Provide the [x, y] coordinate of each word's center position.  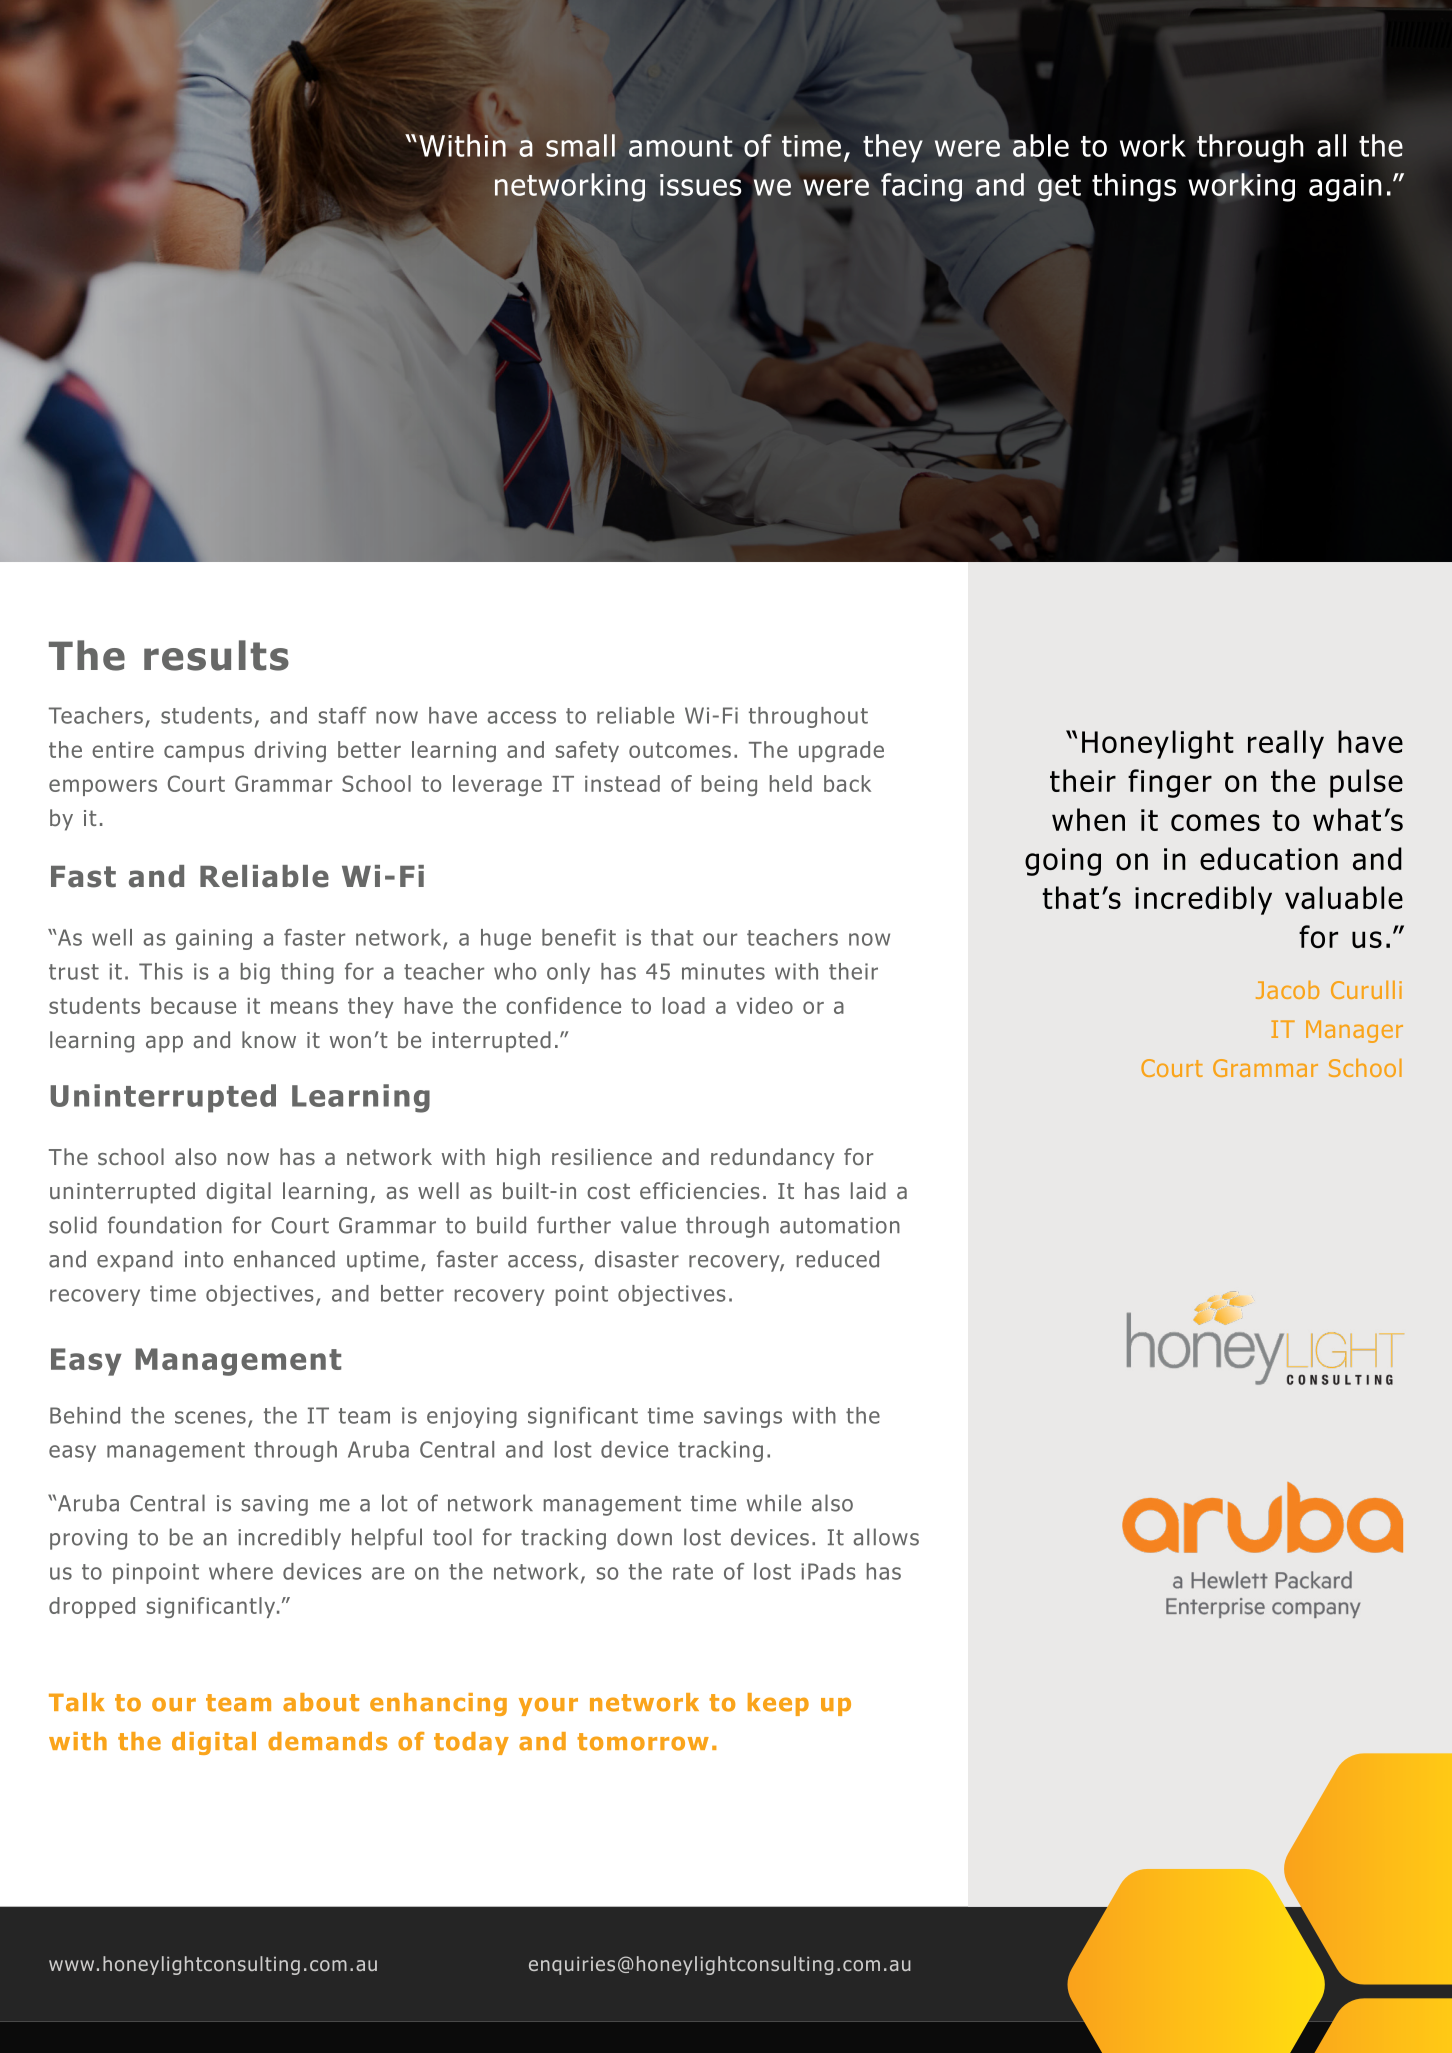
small [580, 145]
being [729, 785]
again [1345, 188]
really [1286, 744]
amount [680, 146]
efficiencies [700, 1190]
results [216, 655]
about [321, 1702]
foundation [165, 1225]
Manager [1354, 1031]
